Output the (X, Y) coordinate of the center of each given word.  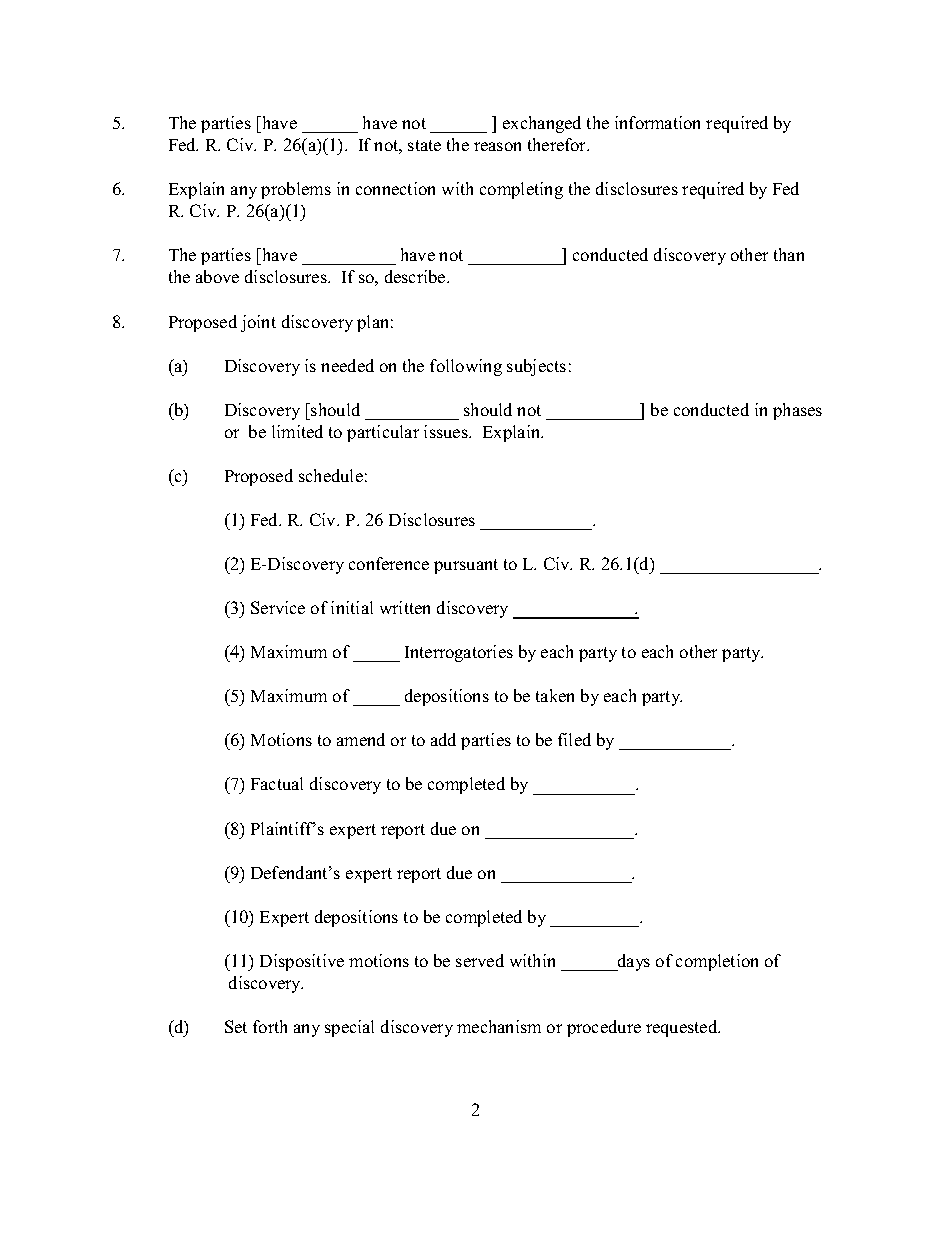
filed (574, 739)
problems (296, 190)
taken (555, 695)
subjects (536, 367)
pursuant (466, 566)
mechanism (499, 1026)
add (443, 739)
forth (270, 1026)
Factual (277, 783)
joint (258, 323)
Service (278, 607)
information (657, 122)
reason (497, 146)
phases (797, 411)
